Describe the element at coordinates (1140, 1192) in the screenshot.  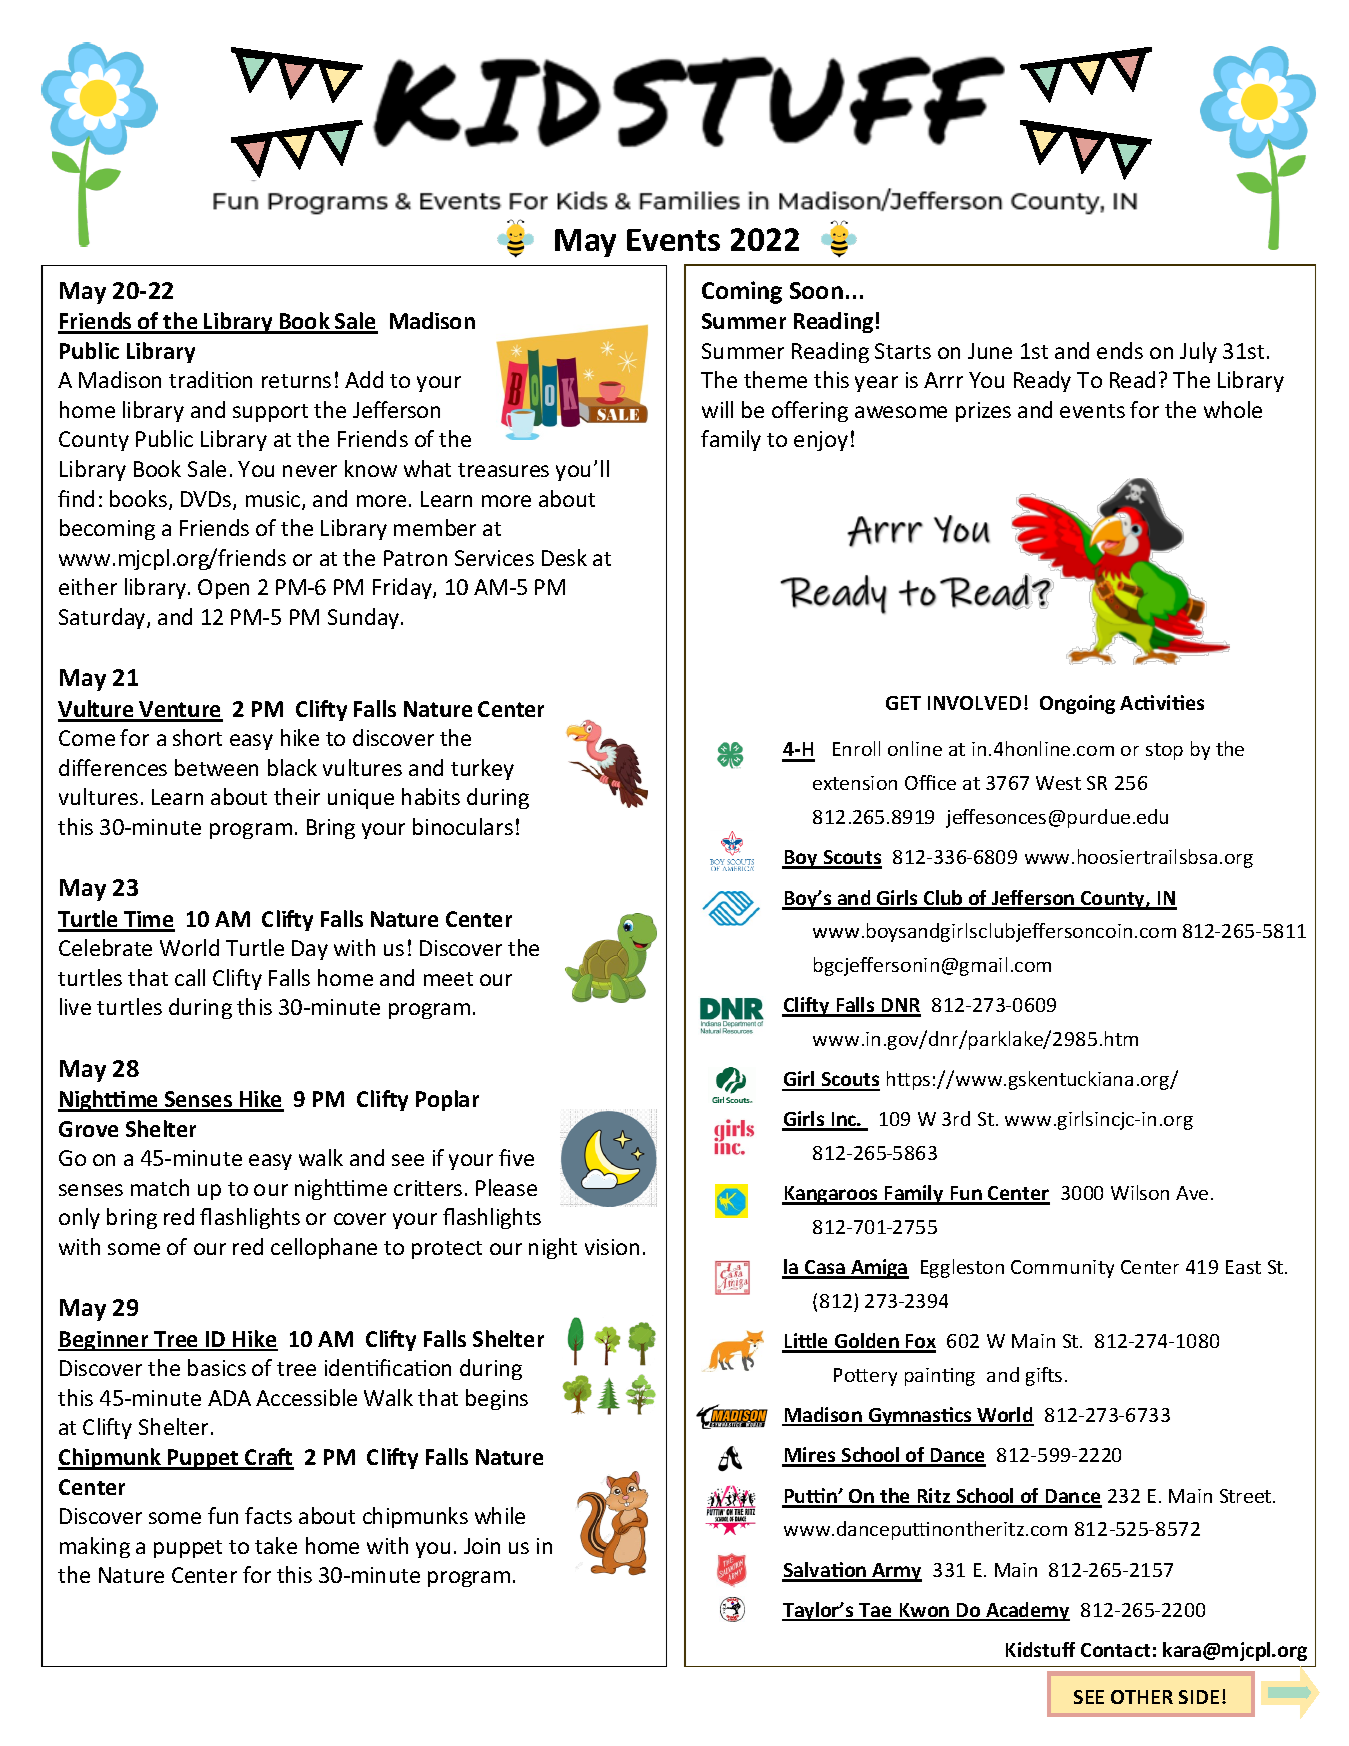
I see `Wilson` at that location.
